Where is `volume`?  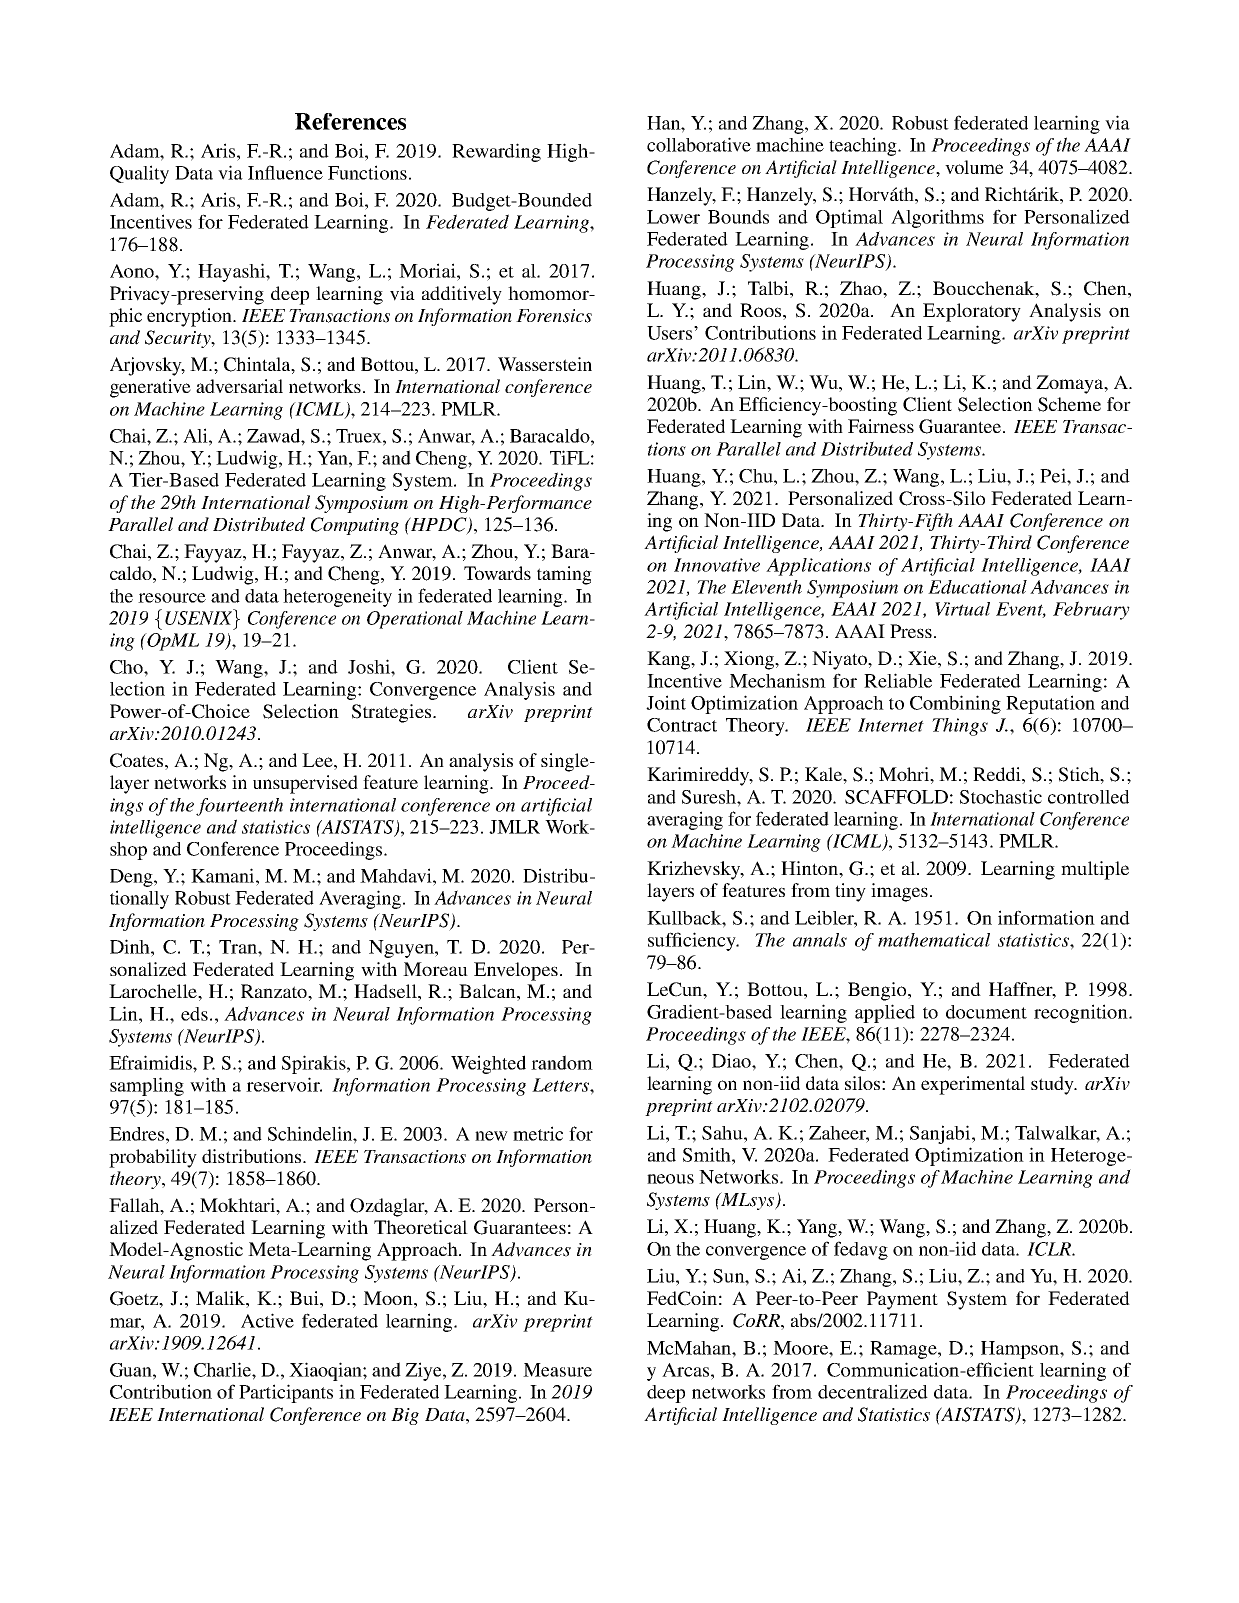 volume is located at coordinates (974, 167).
